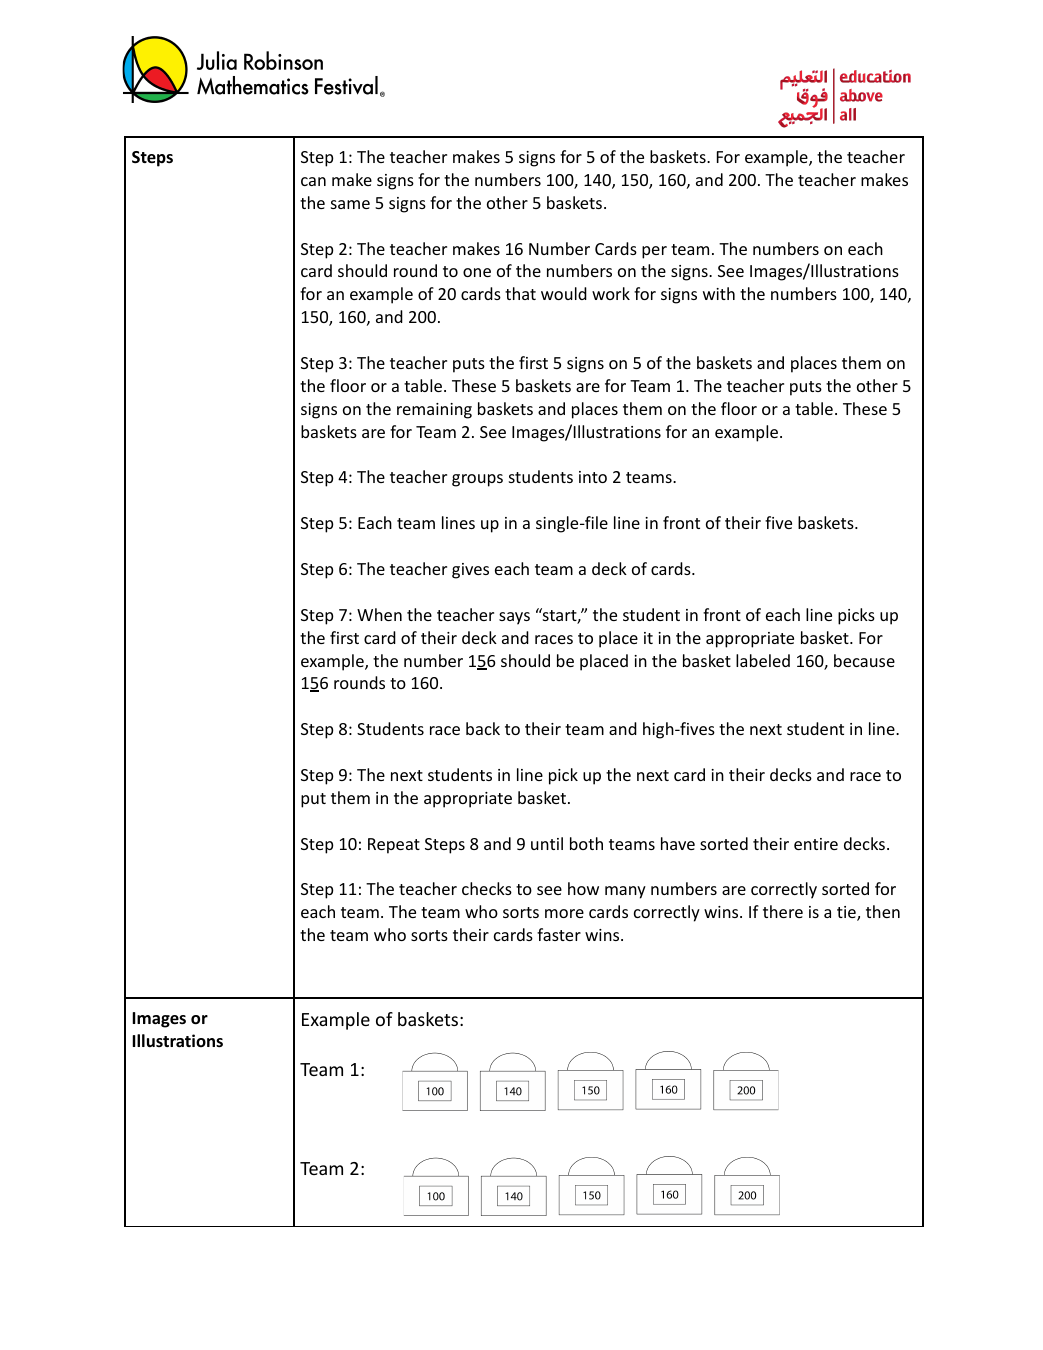 This screenshot has height=1350, width=1043. Describe the element at coordinates (350, 204) in the screenshot. I see `same` at that location.
